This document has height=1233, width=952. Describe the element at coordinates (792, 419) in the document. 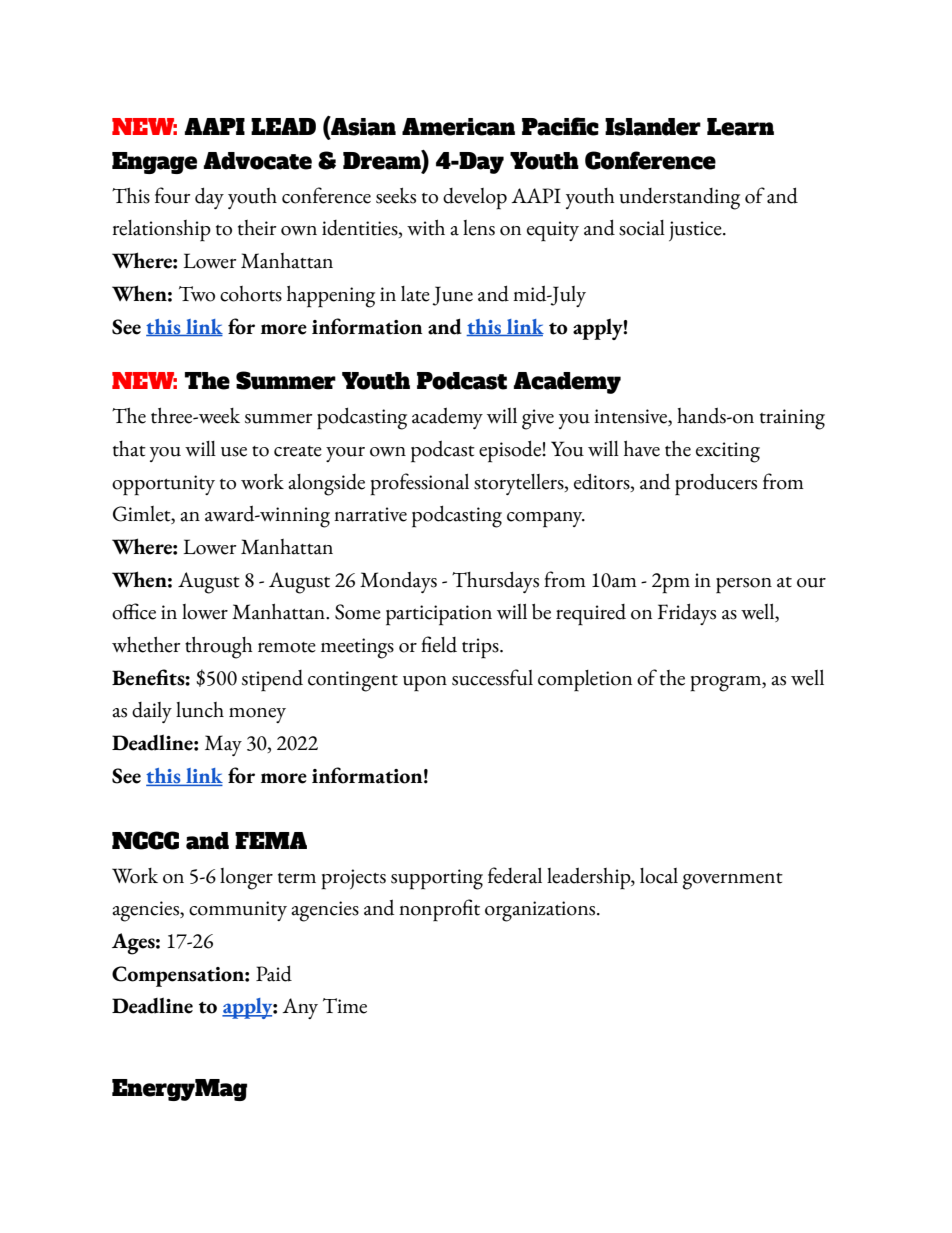

I see `training` at that location.
